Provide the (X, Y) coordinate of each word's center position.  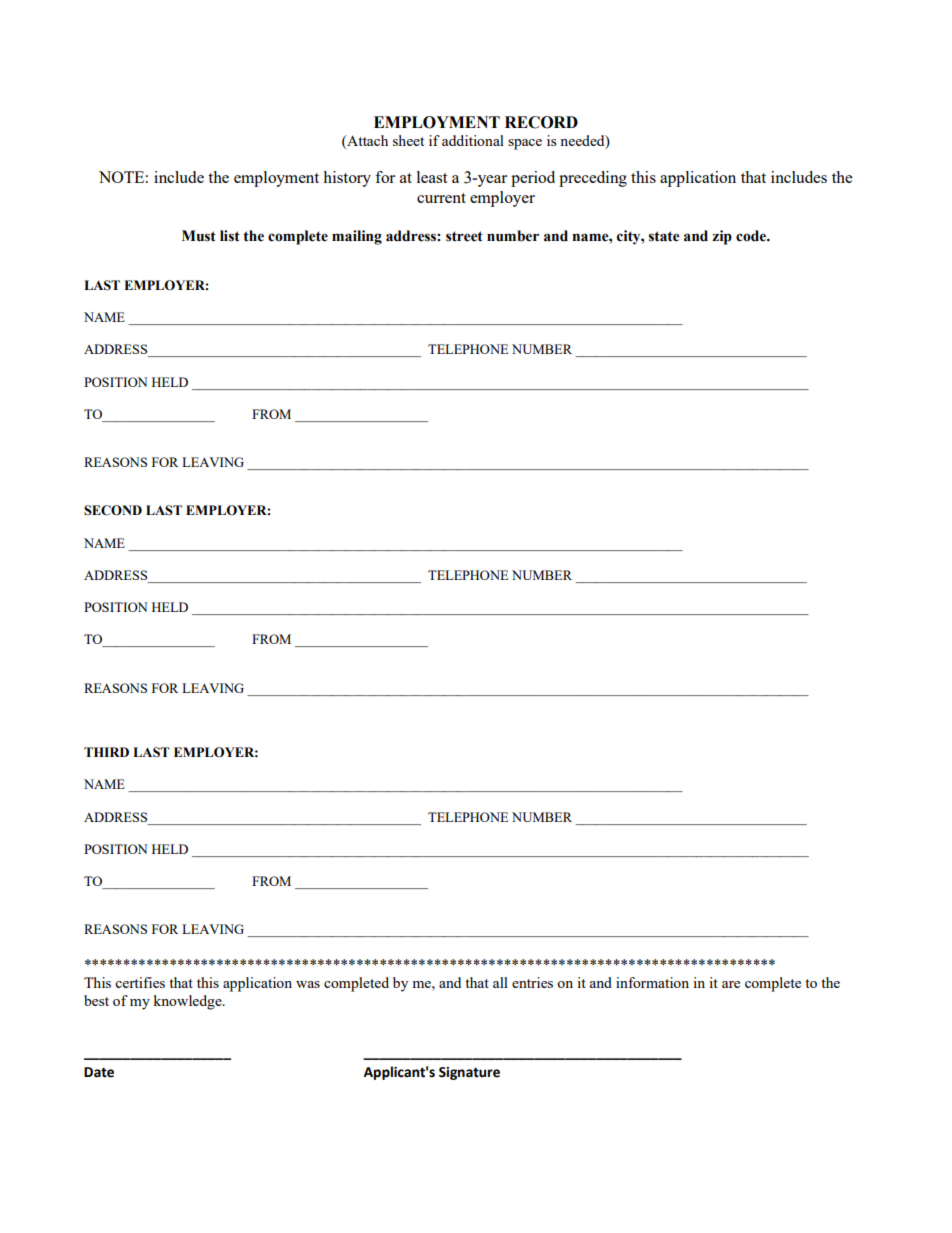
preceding (593, 179)
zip (722, 237)
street (464, 236)
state (664, 236)
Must (199, 236)
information (652, 982)
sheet (408, 140)
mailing (357, 237)
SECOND (113, 510)
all (500, 982)
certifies (140, 982)
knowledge (188, 1002)
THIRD (106, 752)
